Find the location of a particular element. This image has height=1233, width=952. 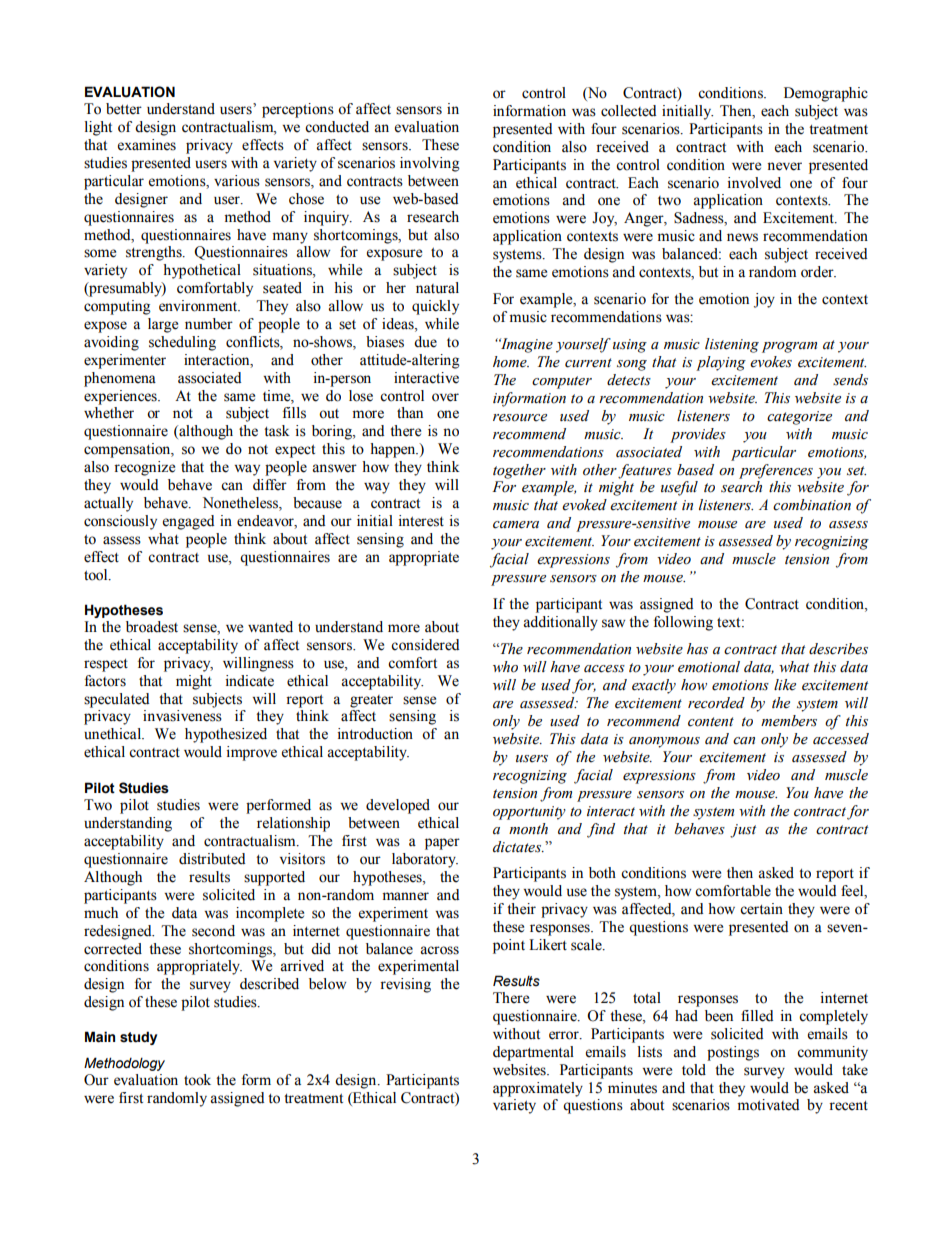

approximately is located at coordinates (538, 1089).
